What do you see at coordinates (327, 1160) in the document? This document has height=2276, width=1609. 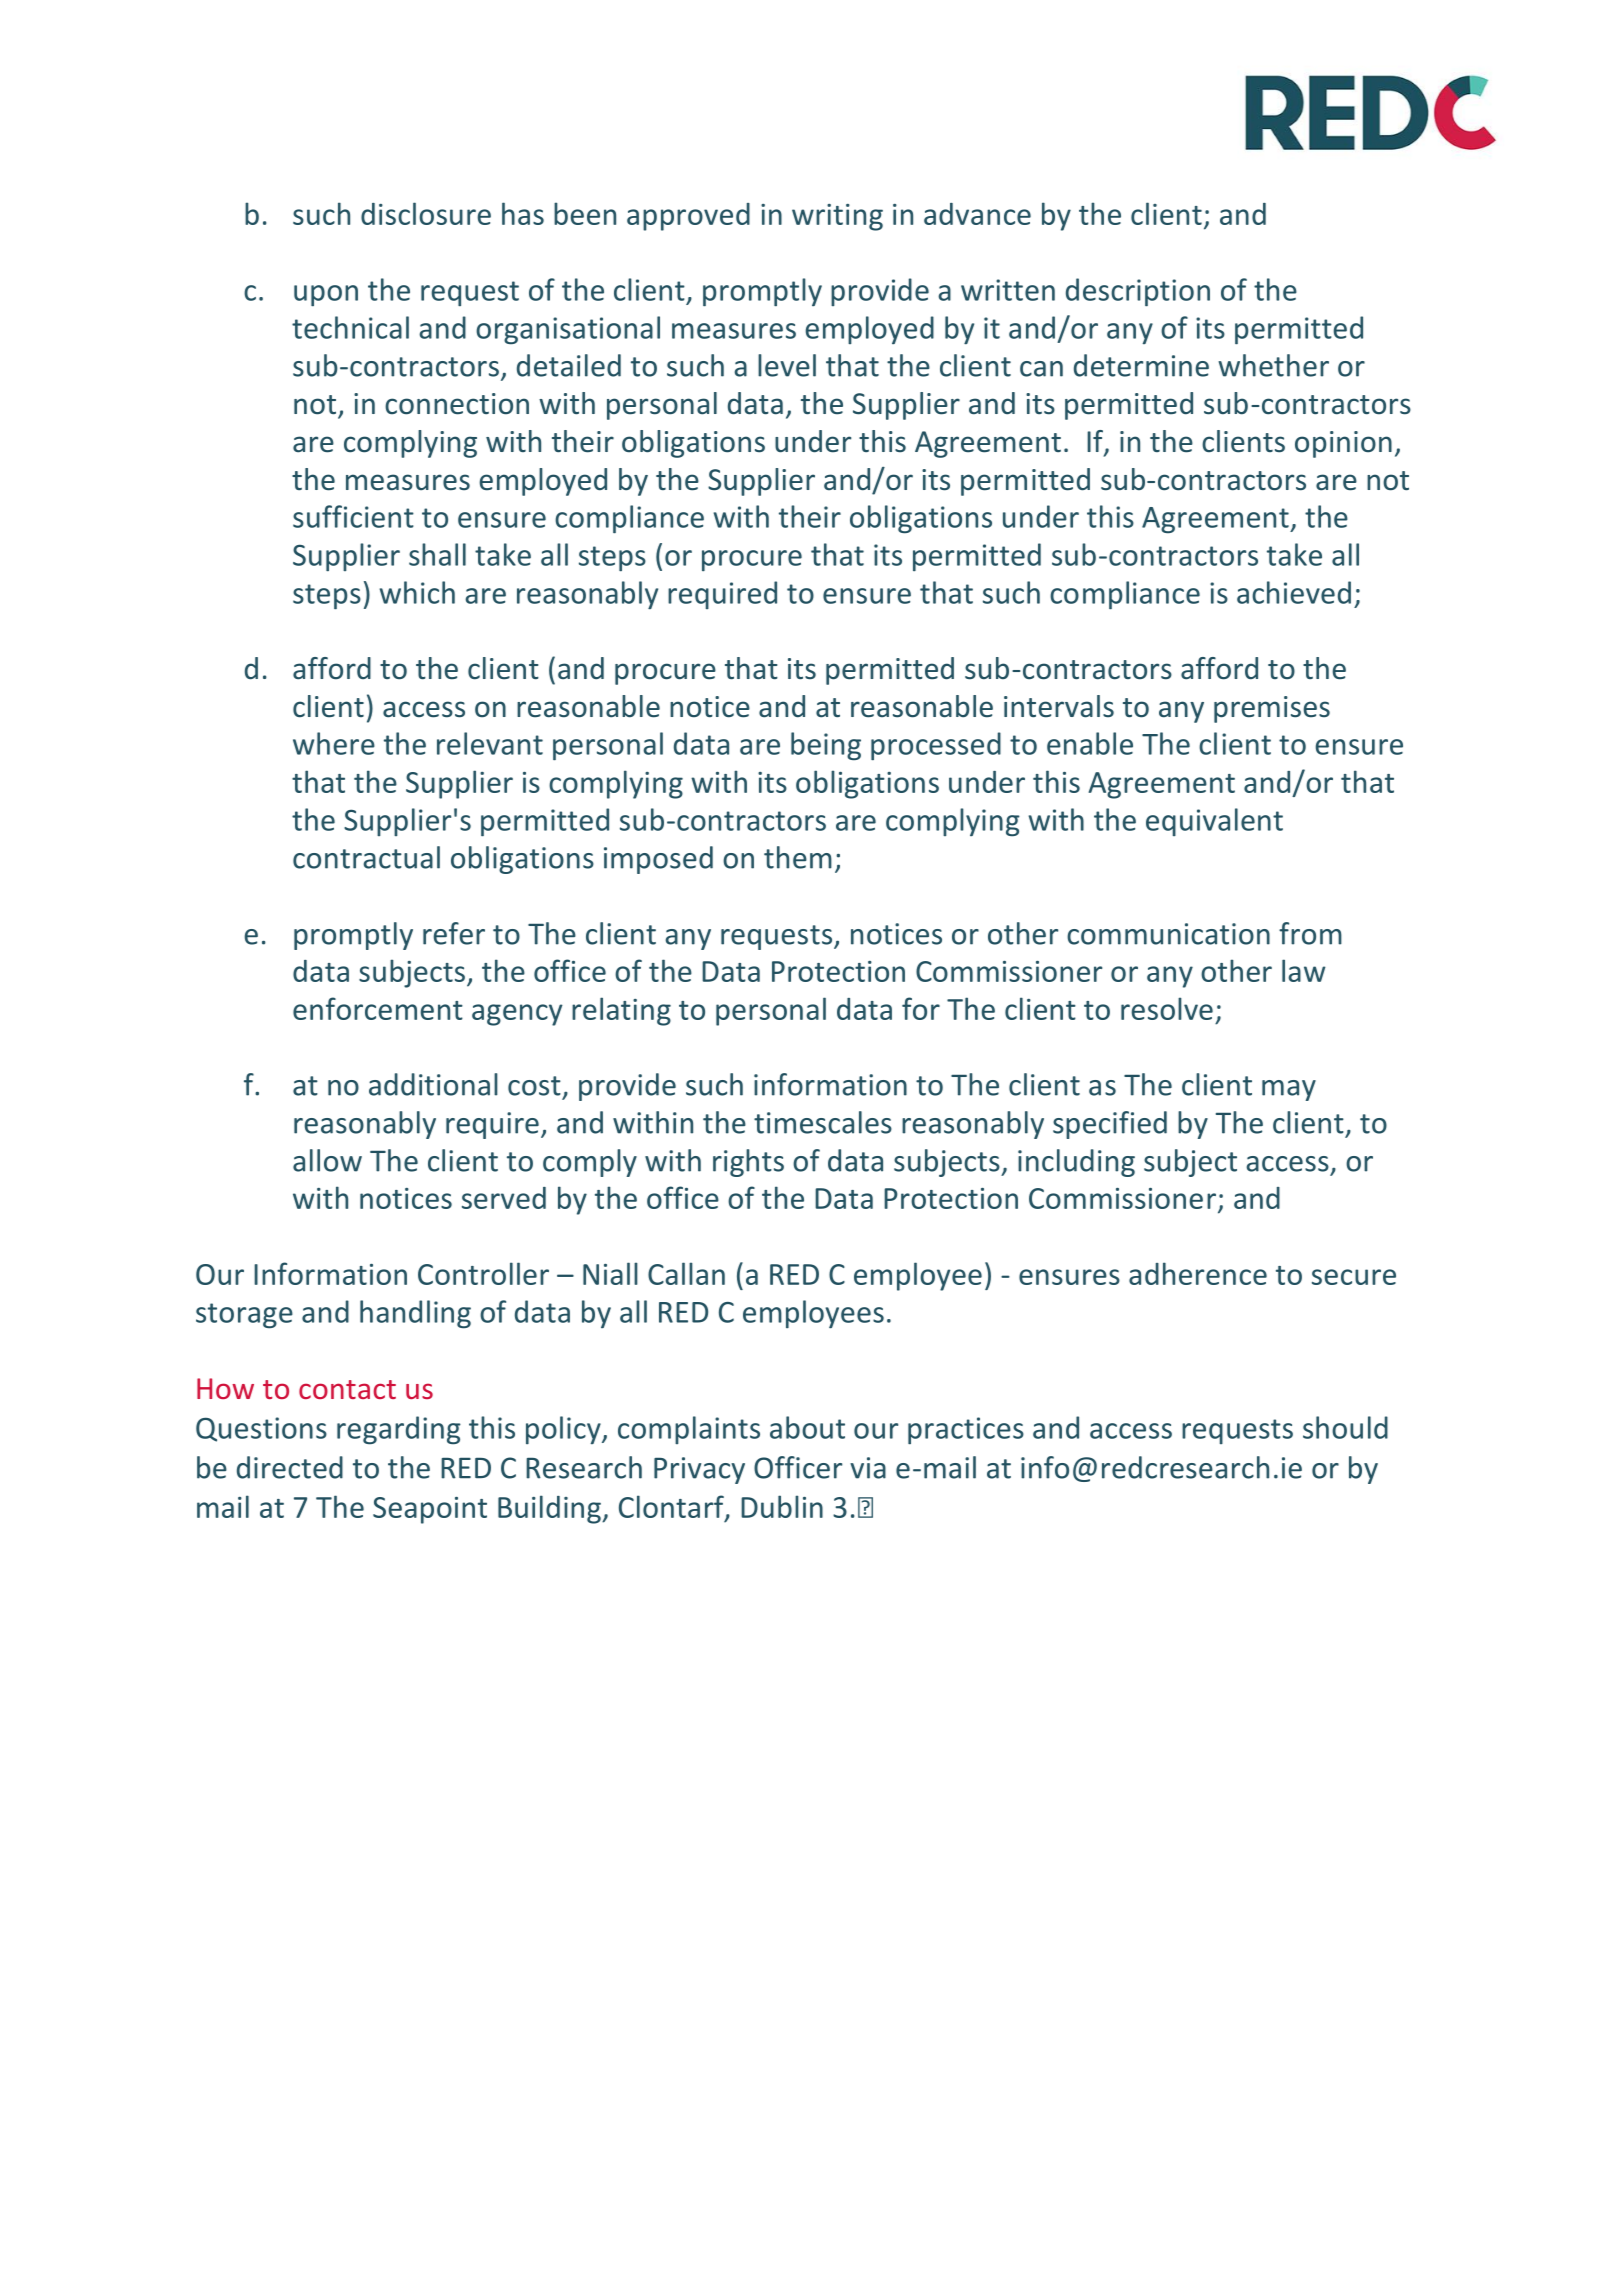 I see `allow` at bounding box center [327, 1160].
